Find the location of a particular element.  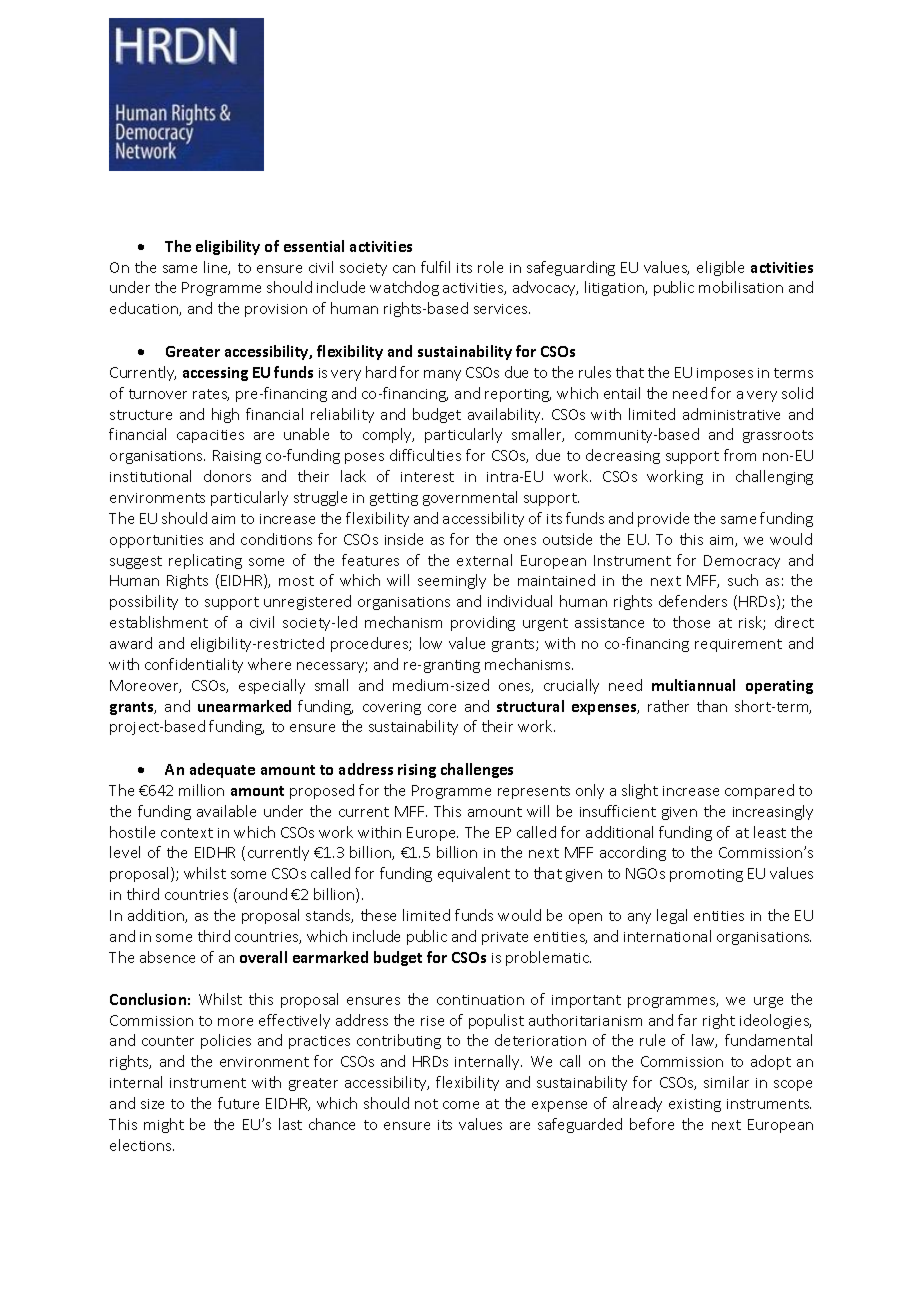

confidentiality is located at coordinates (194, 665).
